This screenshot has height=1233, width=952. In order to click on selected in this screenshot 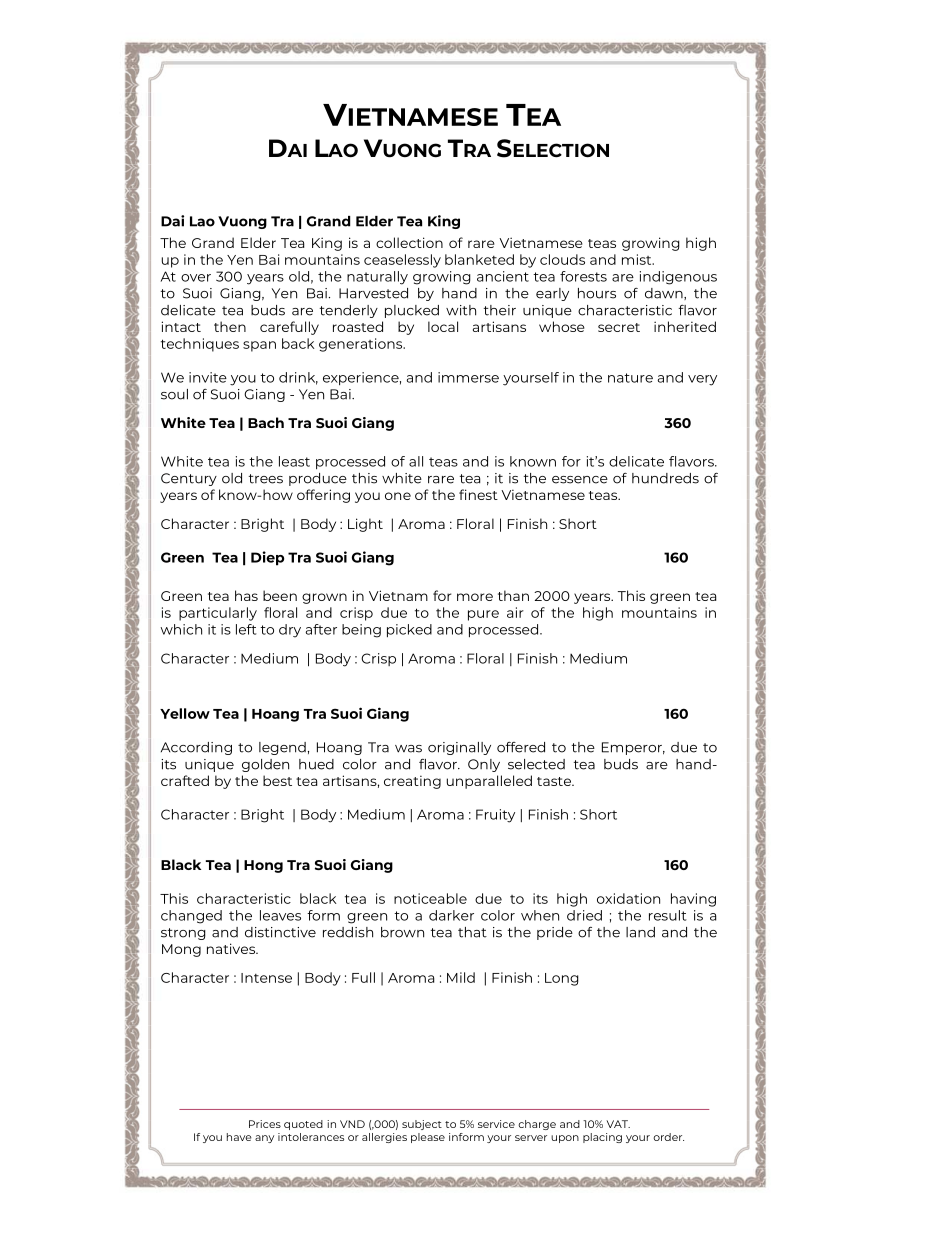, I will do `click(536, 764)`.
